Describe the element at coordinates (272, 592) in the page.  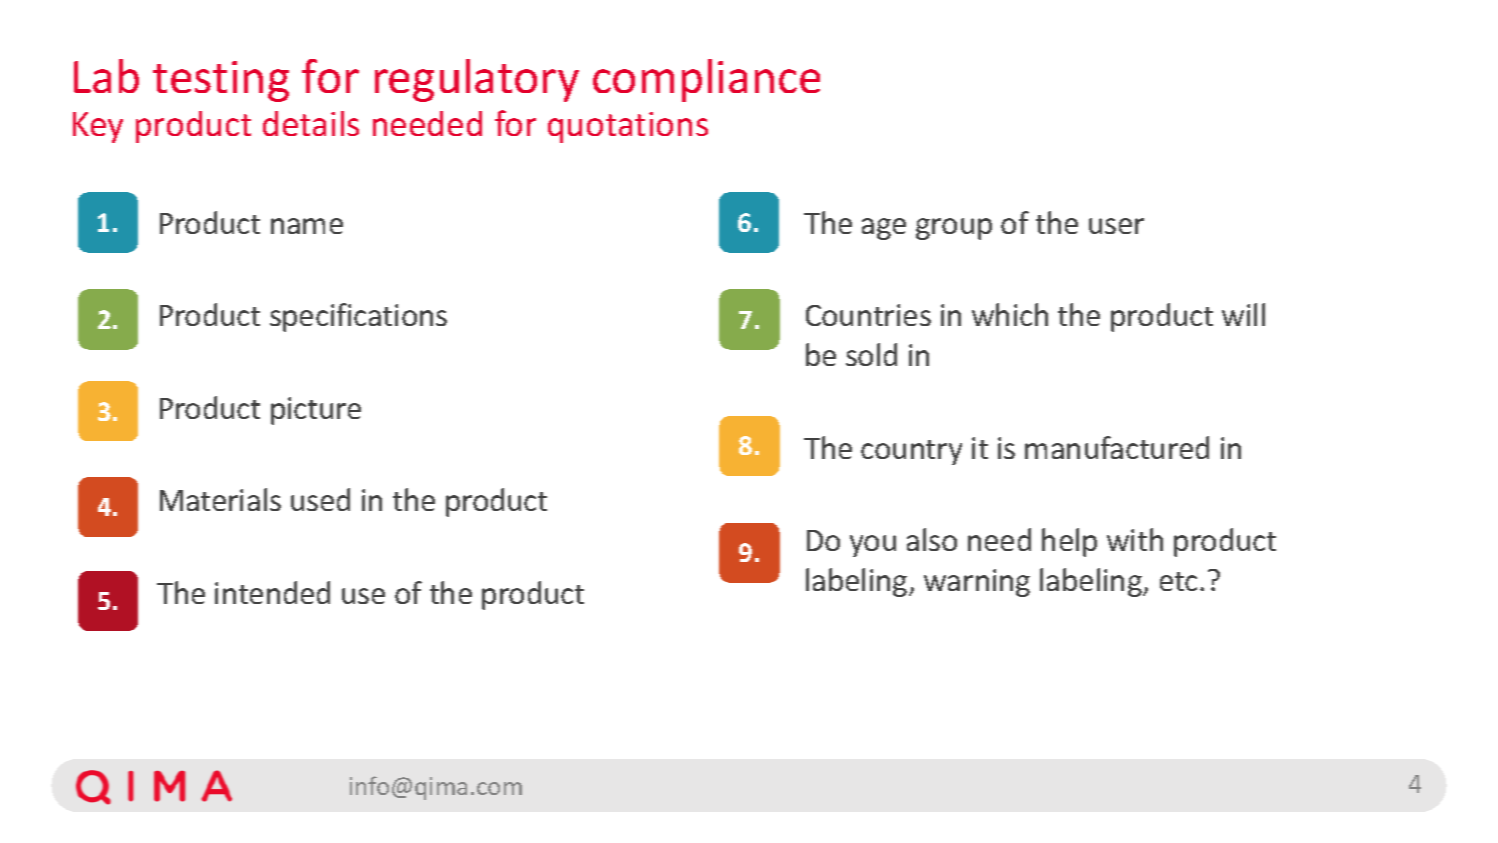
I see `intended` at that location.
